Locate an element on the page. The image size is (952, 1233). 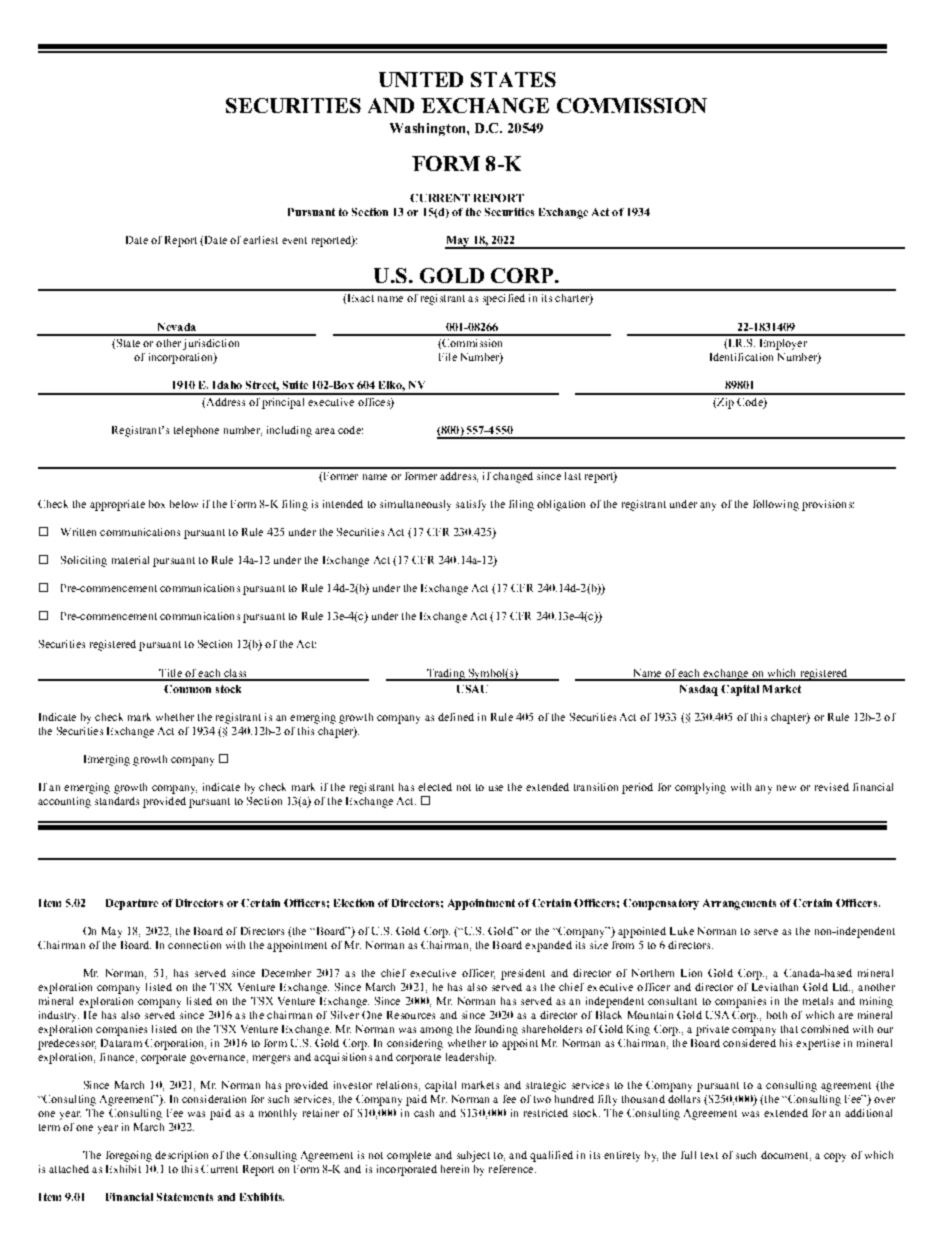
UNITED is located at coordinates (421, 79).
